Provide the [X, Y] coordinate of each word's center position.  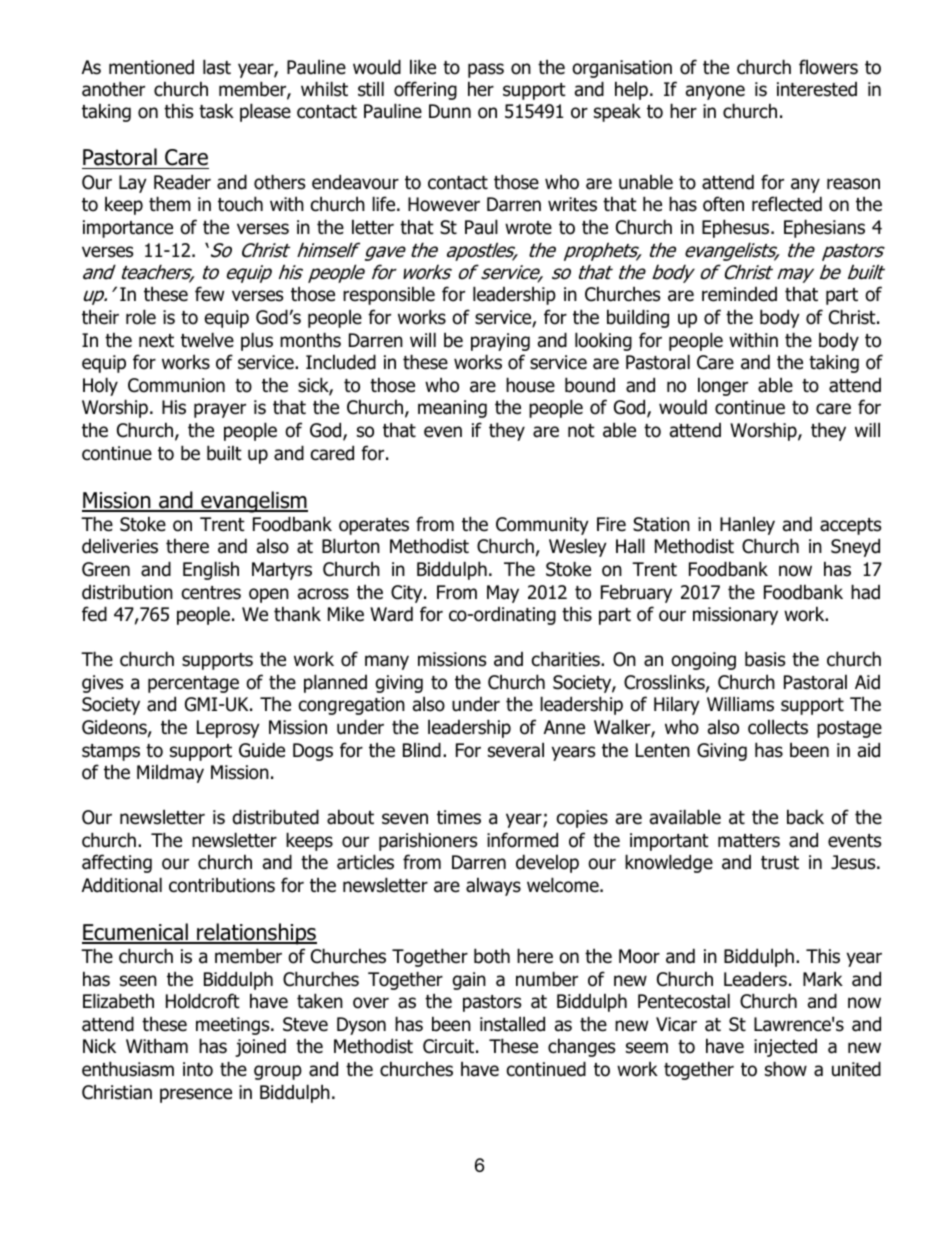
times [459, 817]
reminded [739, 294]
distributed [276, 817]
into [198, 1069]
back [805, 817]
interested [817, 89]
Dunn [450, 111]
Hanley [747, 525]
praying [500, 342]
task [216, 111]
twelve [207, 340]
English [211, 570]
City [408, 594]
